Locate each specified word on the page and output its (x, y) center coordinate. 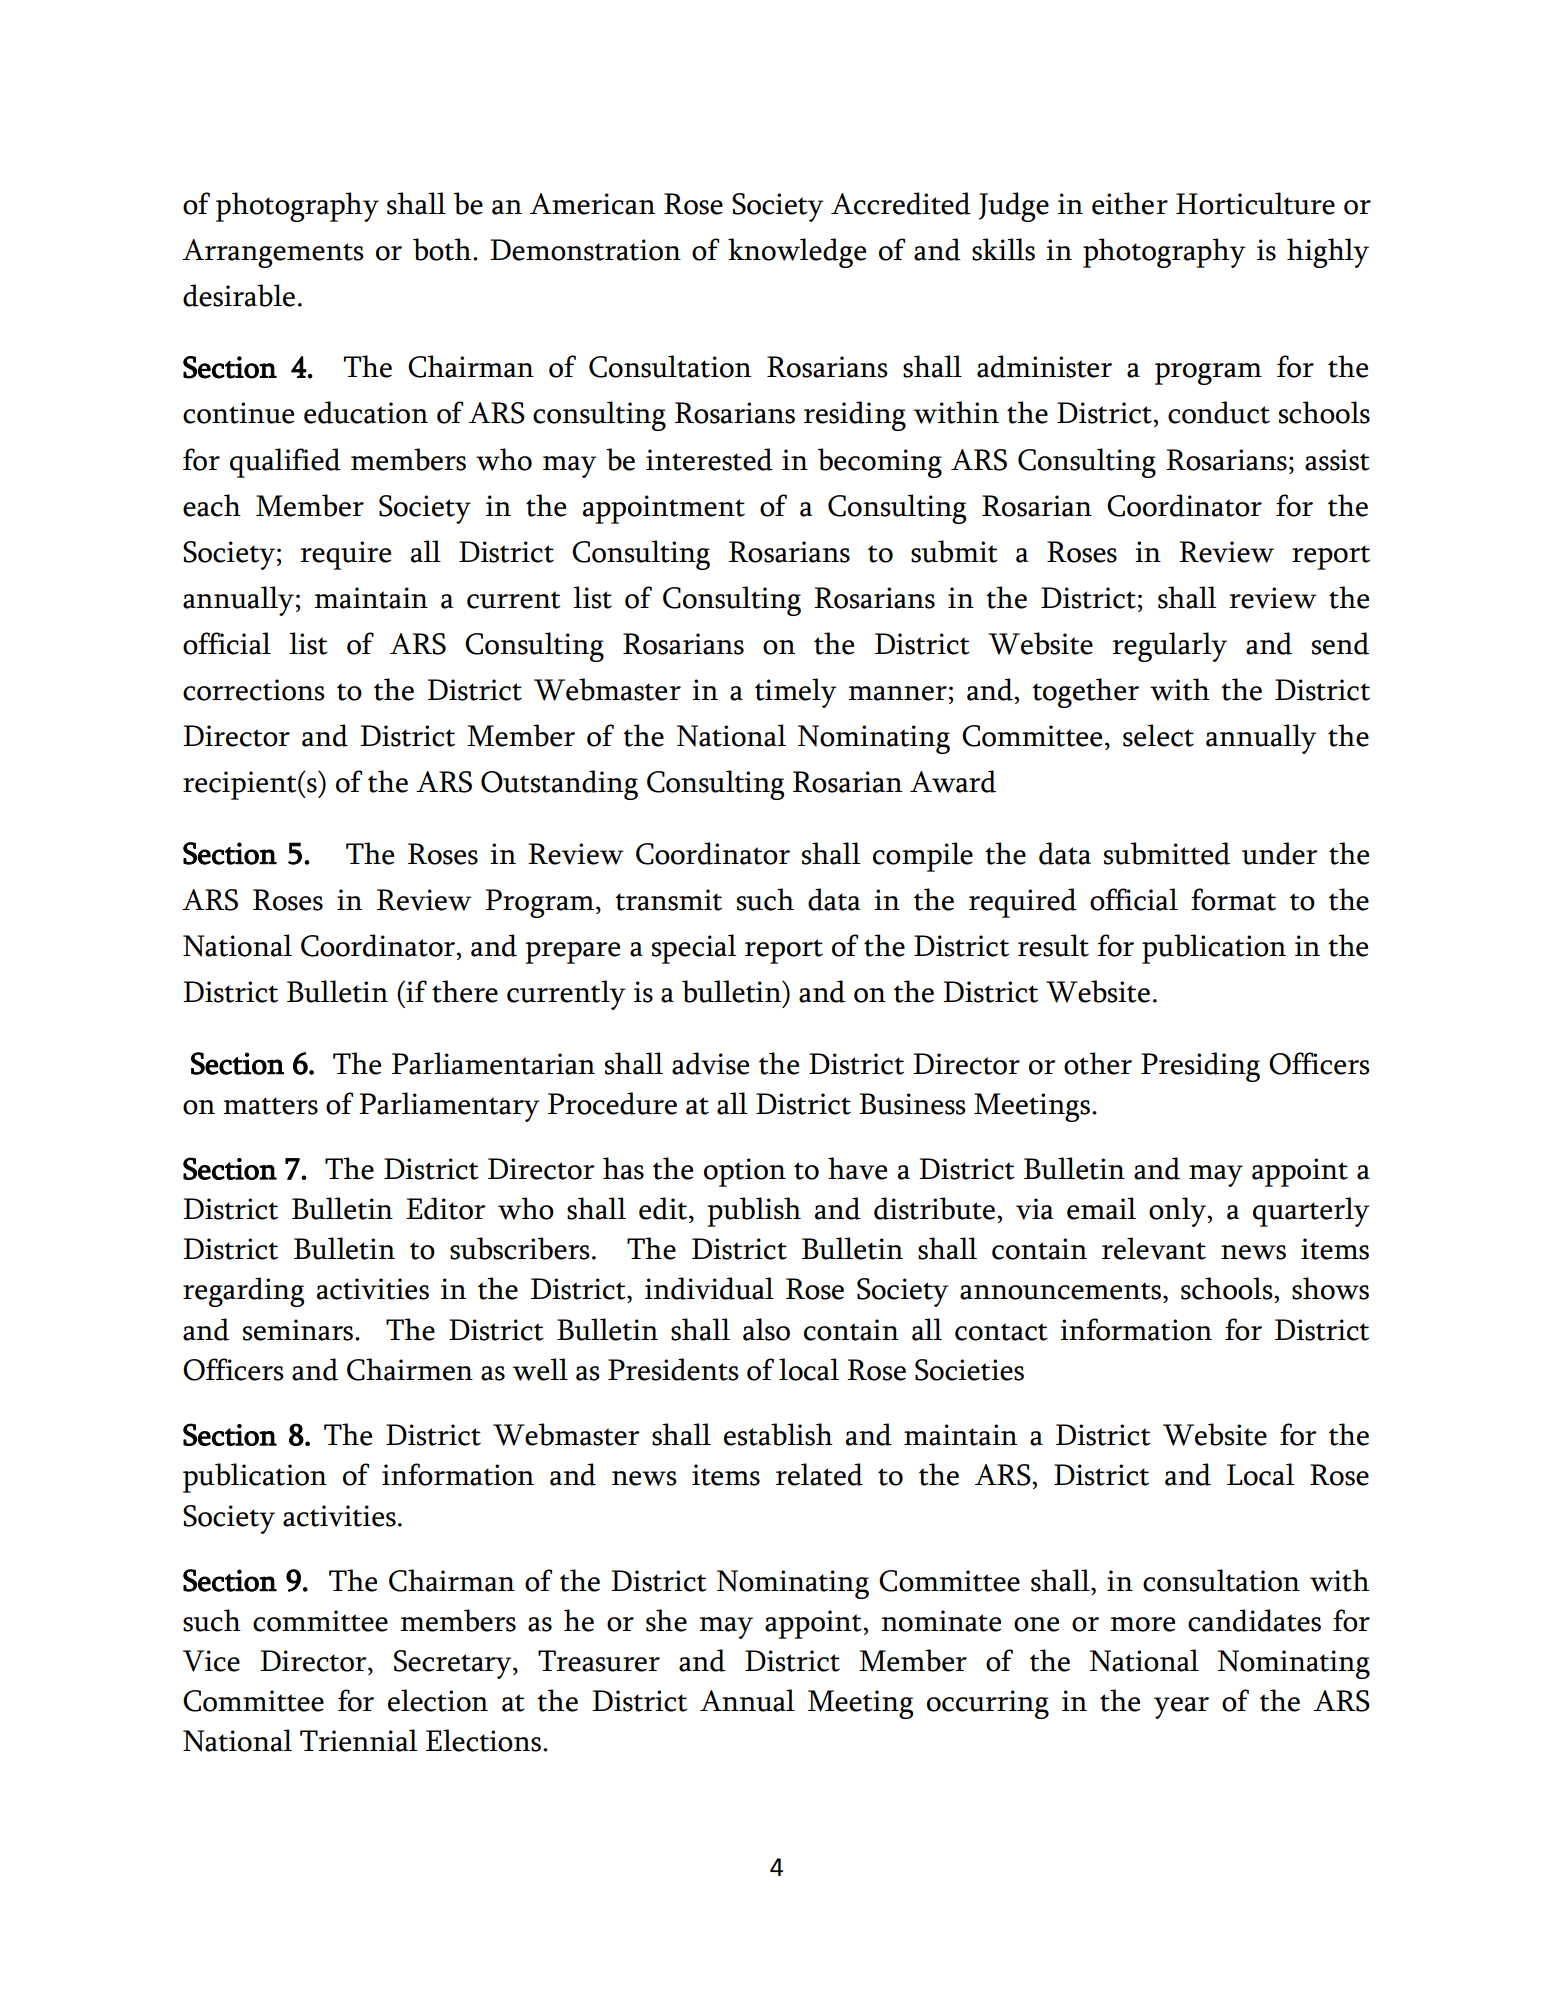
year (1181, 1708)
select (1158, 735)
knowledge (797, 253)
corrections (254, 690)
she (666, 1620)
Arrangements (273, 253)
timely (796, 693)
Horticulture (1255, 203)
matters (270, 1106)
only (1179, 1212)
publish (754, 1212)
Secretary (454, 1664)
